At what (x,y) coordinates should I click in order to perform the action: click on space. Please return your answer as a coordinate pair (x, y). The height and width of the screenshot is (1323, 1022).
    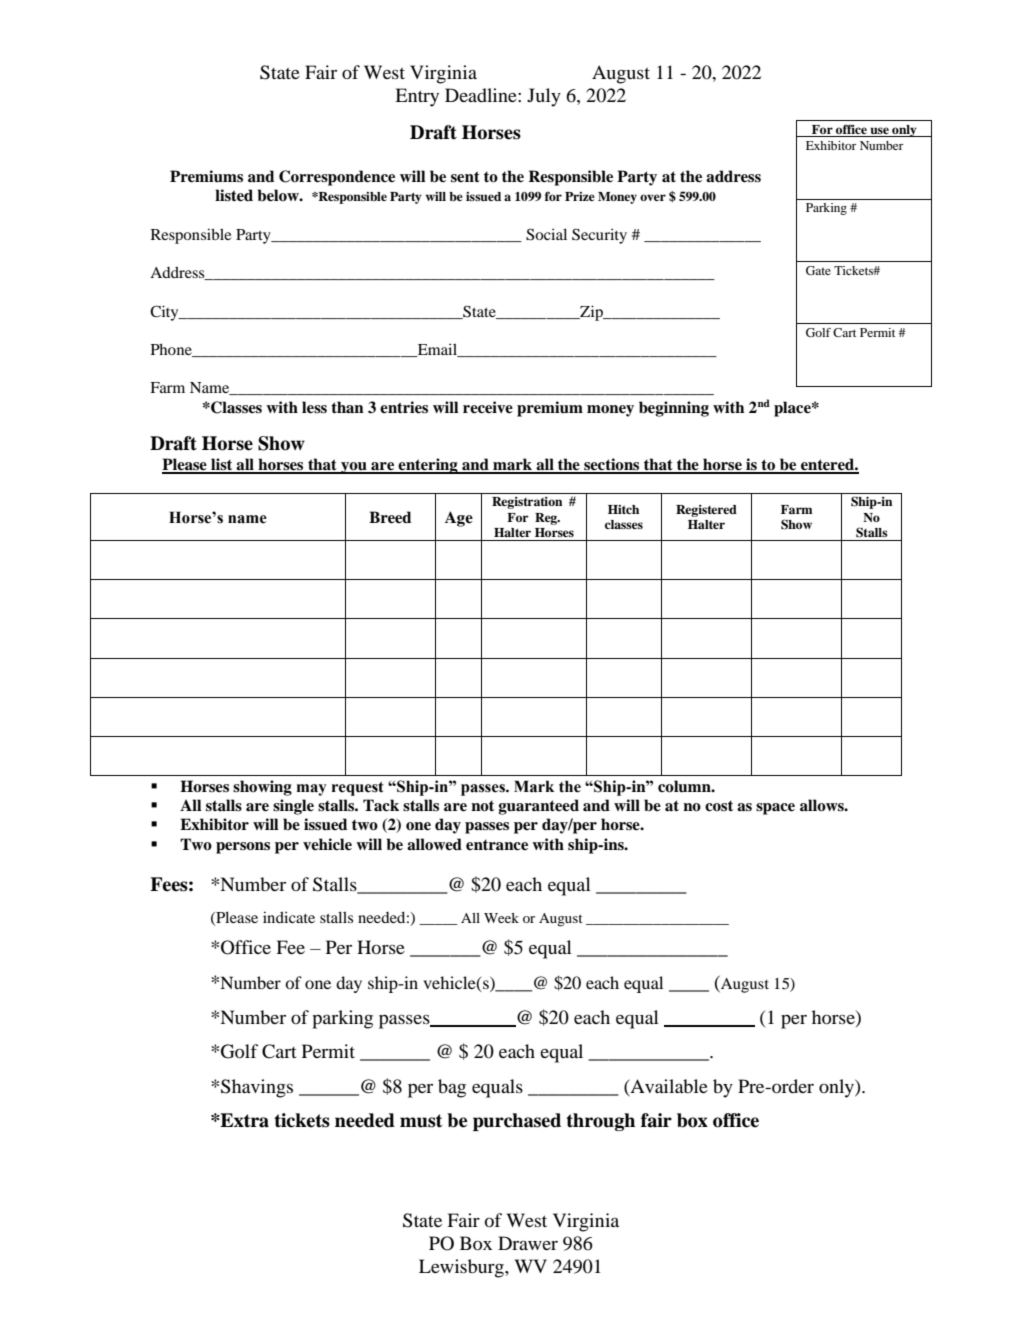
    Looking at the image, I should click on (775, 809).
